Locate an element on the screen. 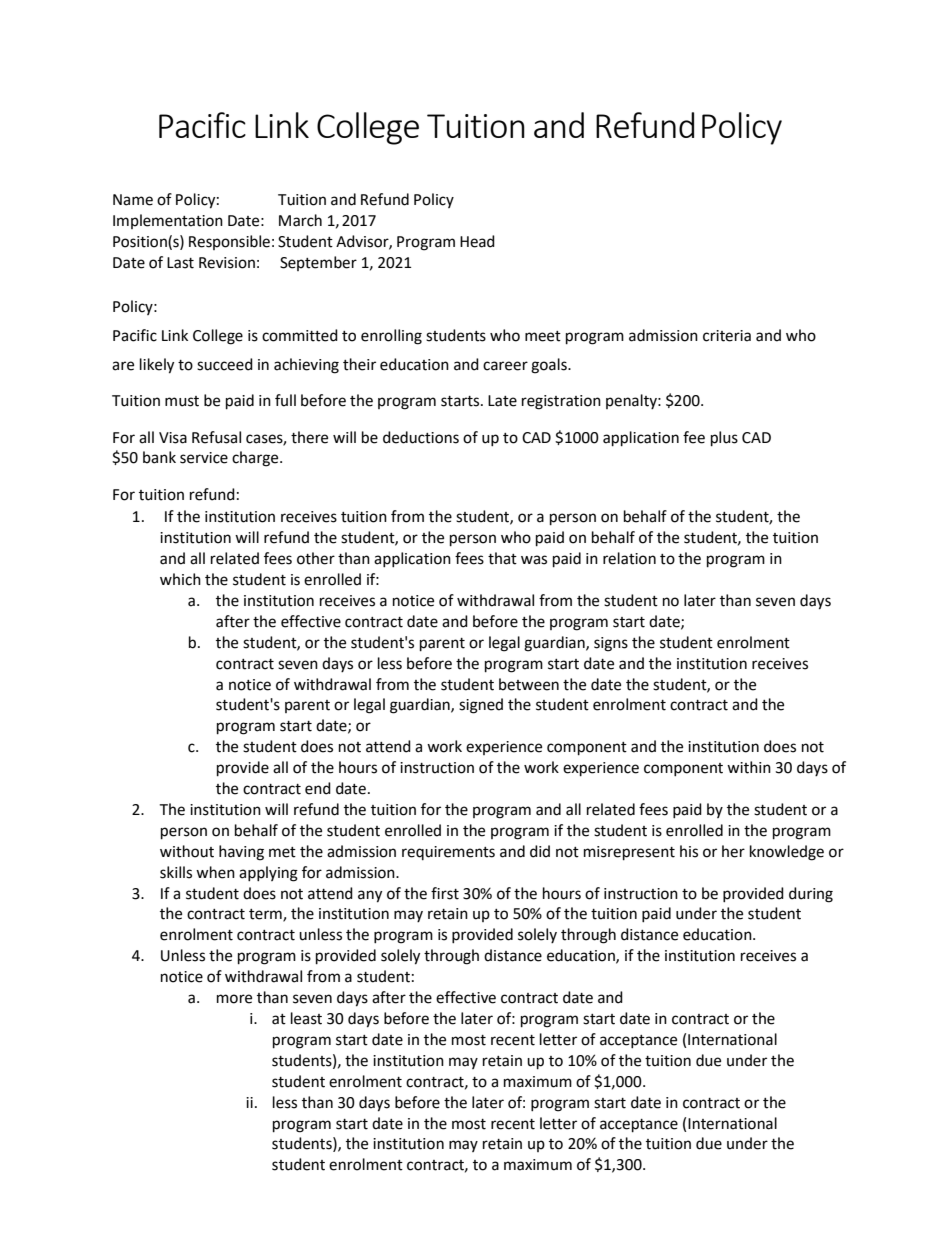 Image resolution: width=952 pixels, height=1233 pixels. Refusal is located at coordinates (216, 437).
